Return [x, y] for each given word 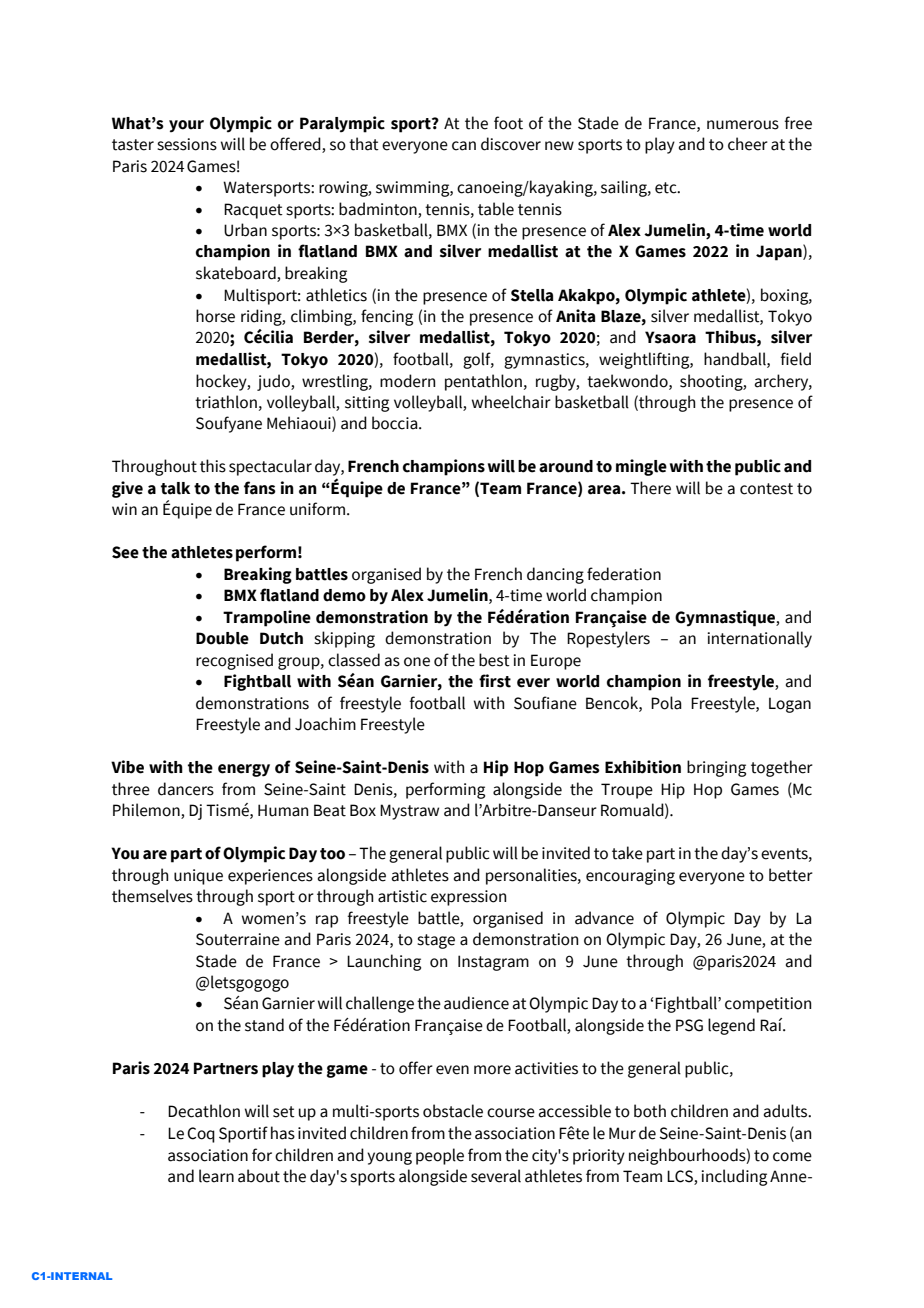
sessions [187, 144]
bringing [716, 768]
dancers [186, 789]
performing [445, 790]
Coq [201, 1135]
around [566, 466]
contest [766, 489]
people [440, 1156]
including [734, 1177]
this [213, 466]
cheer [748, 144]
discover [511, 144]
